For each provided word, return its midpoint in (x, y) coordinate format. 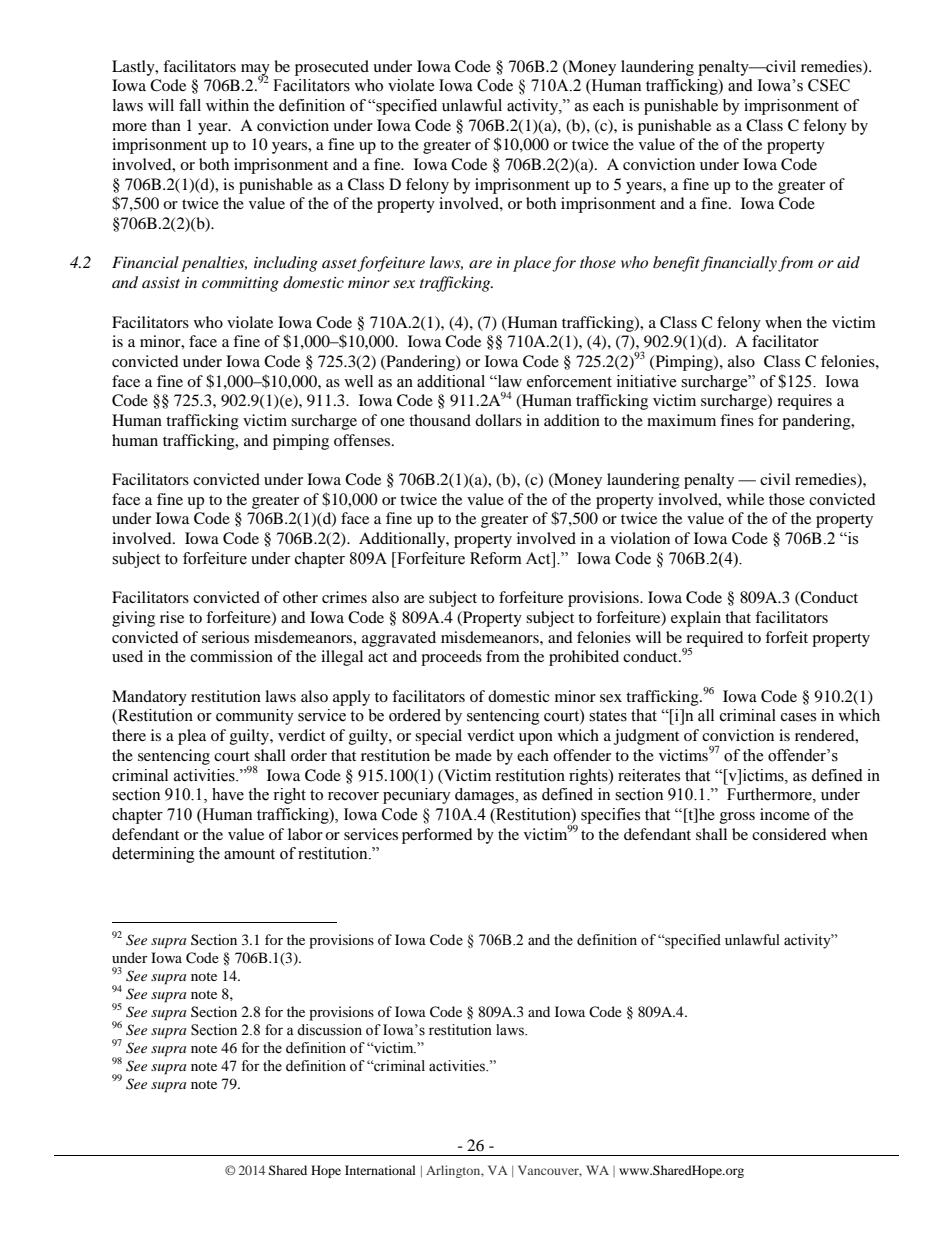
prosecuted (332, 68)
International (380, 1170)
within (227, 105)
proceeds (451, 658)
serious (225, 637)
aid (848, 262)
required (714, 640)
